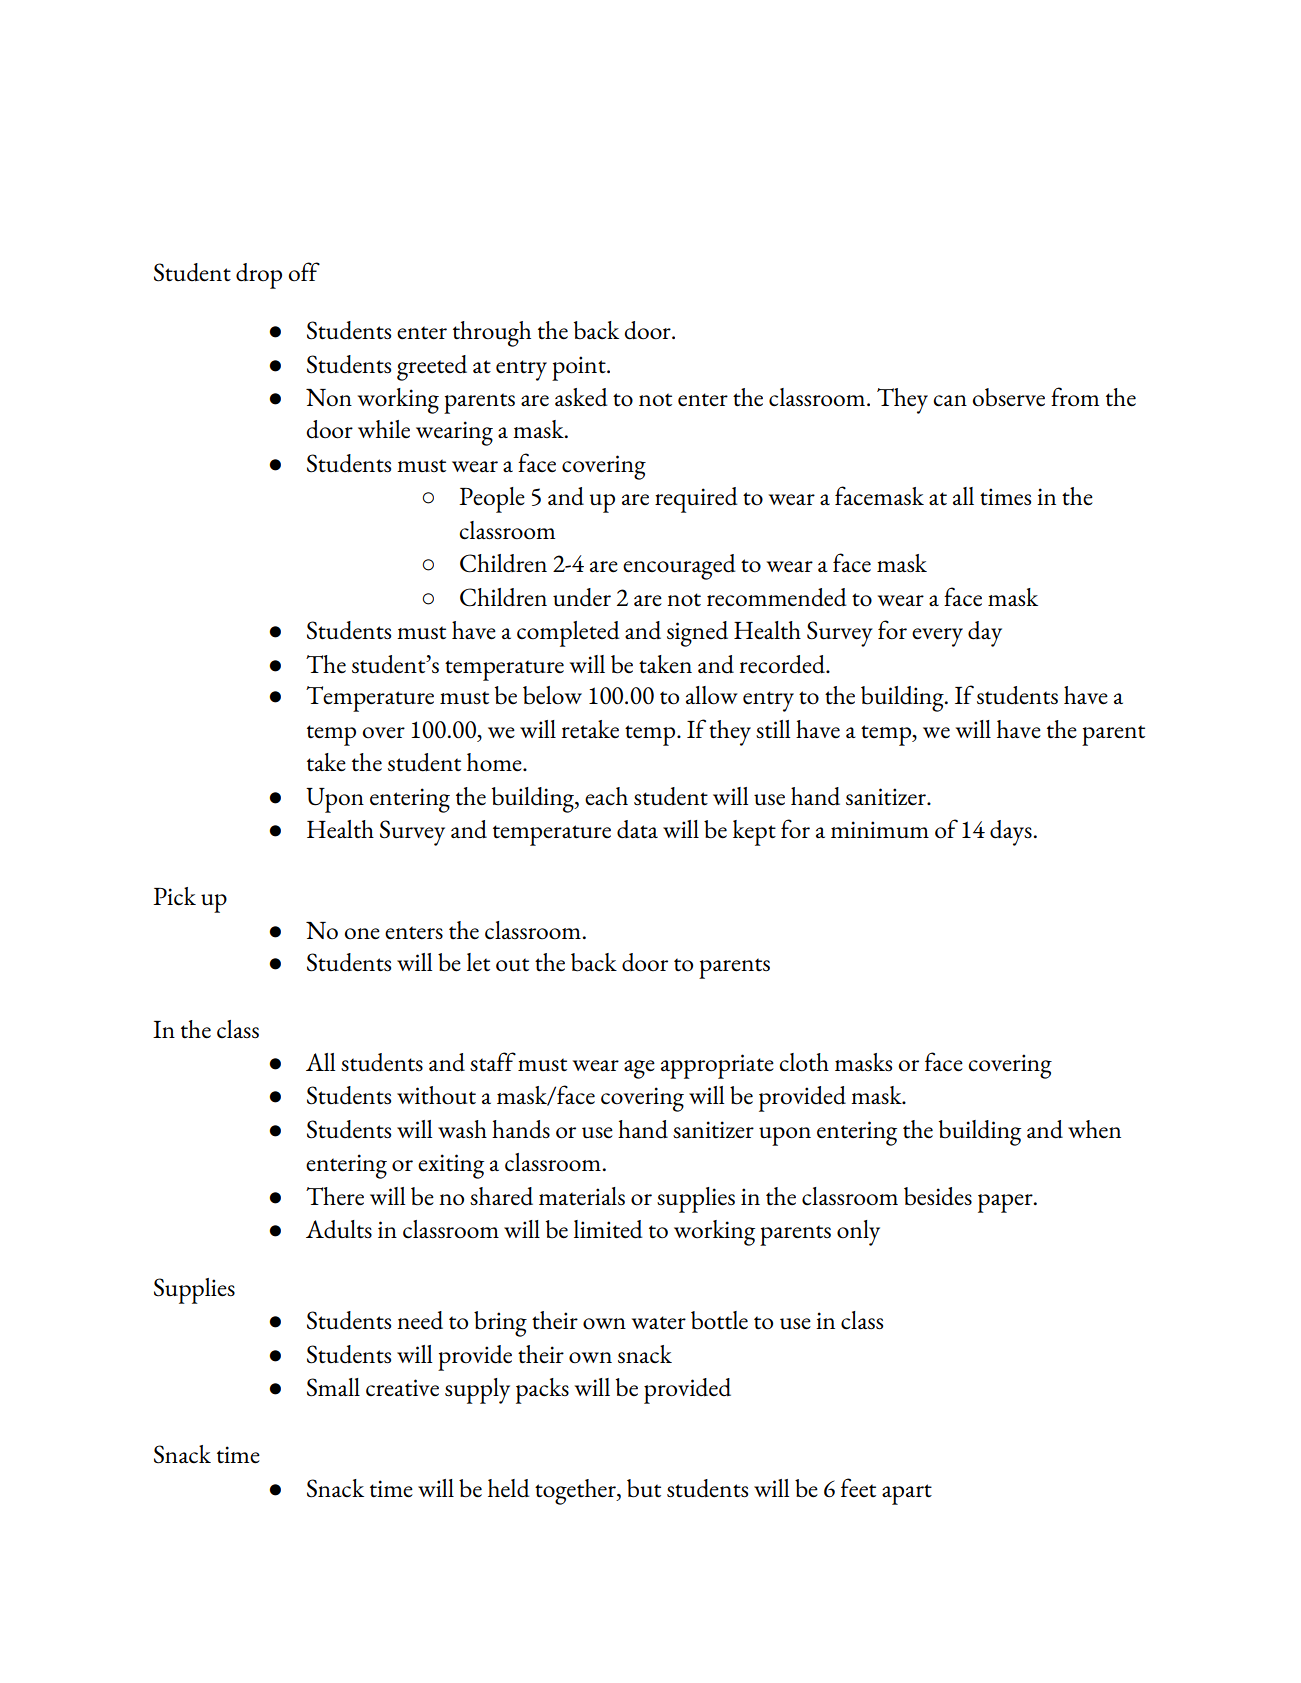 The height and width of the screenshot is (1683, 1301). I want to click on but, so click(644, 1488).
